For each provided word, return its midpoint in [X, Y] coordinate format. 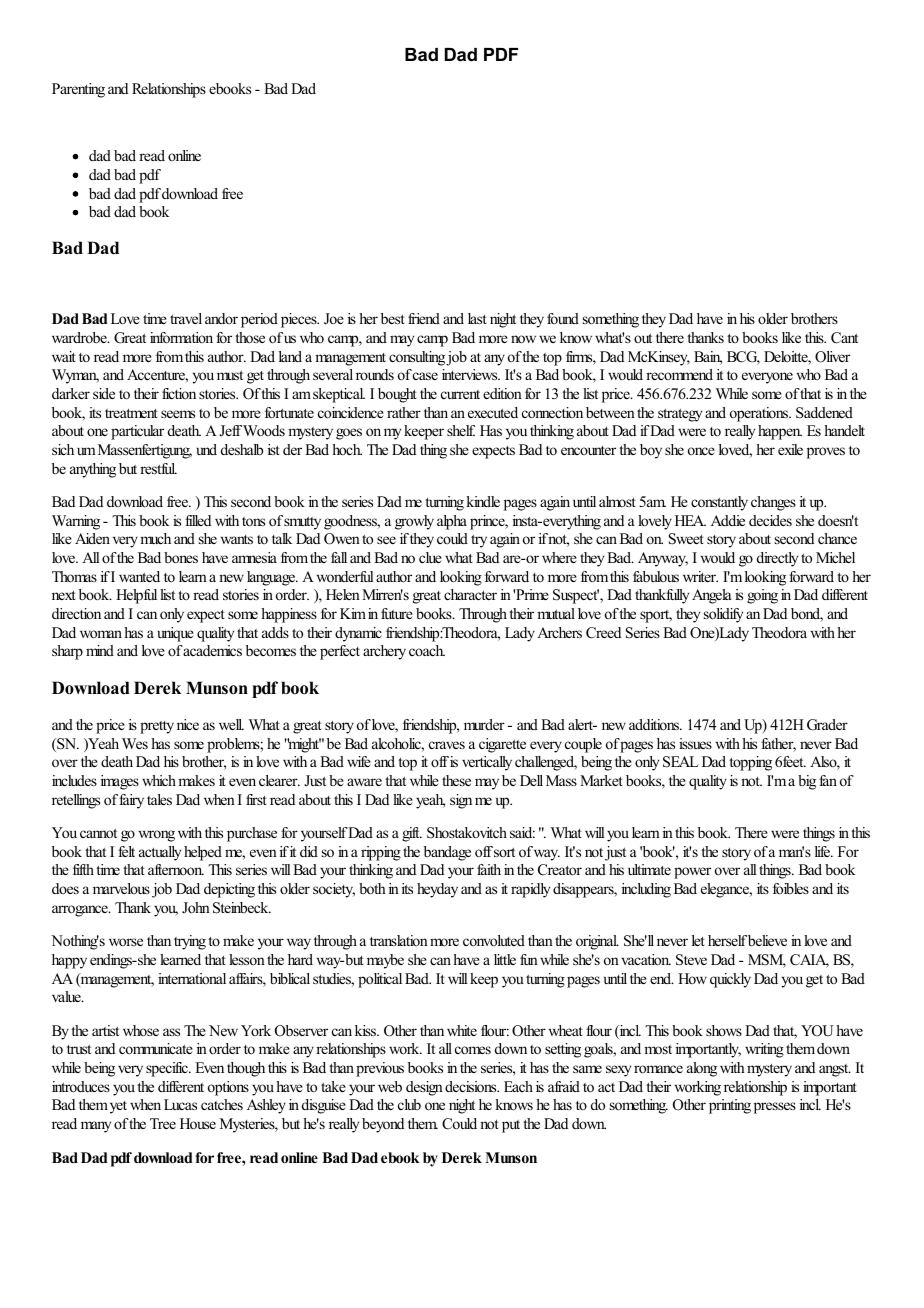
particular [137, 432]
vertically [487, 763]
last [477, 318]
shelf [461, 430]
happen [780, 432]
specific [168, 1069]
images [120, 782]
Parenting [78, 90]
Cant [844, 338]
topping [750, 763]
